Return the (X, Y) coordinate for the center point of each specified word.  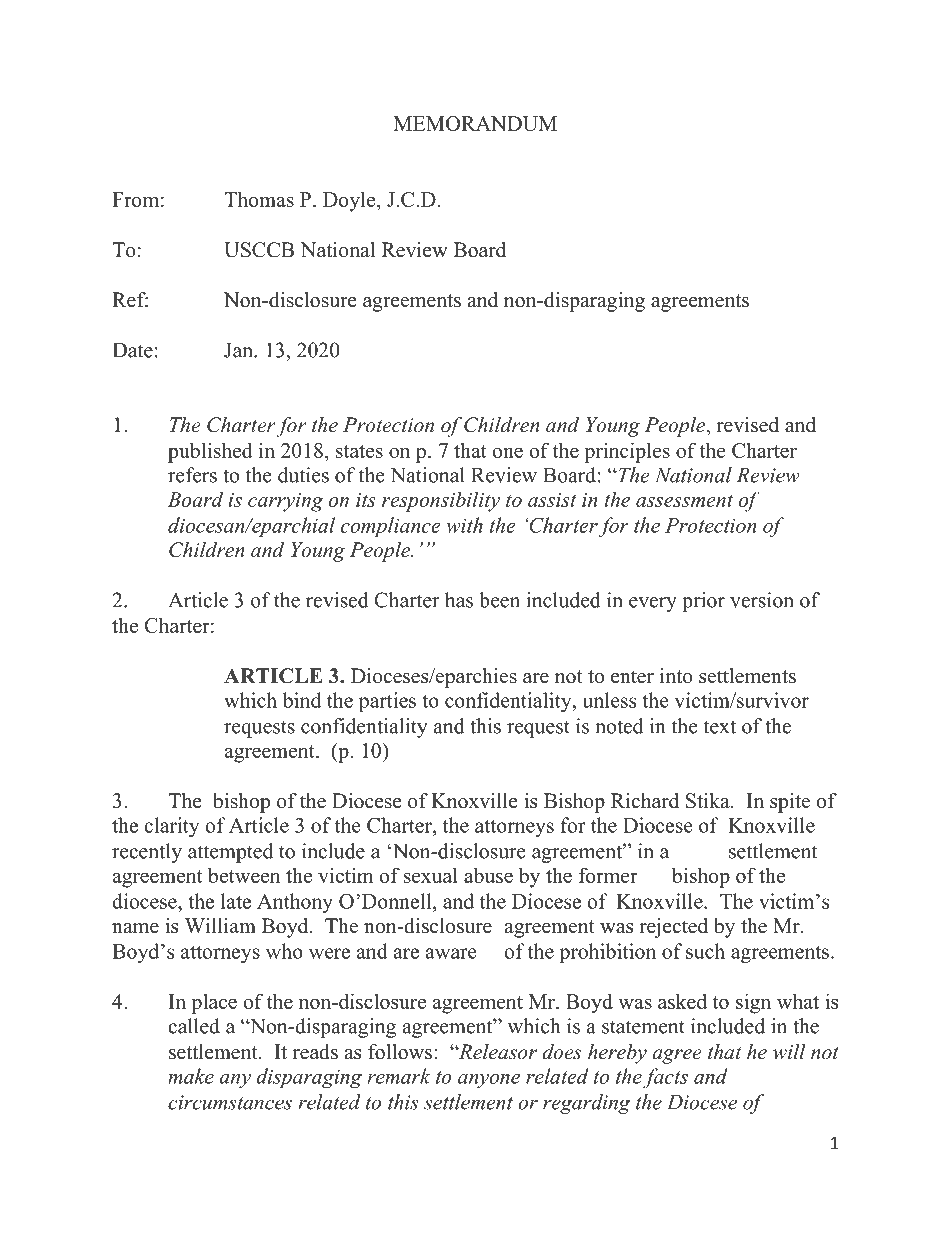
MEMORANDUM (475, 123)
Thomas (259, 199)
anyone (489, 1081)
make (191, 1076)
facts (665, 1078)
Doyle (350, 201)
